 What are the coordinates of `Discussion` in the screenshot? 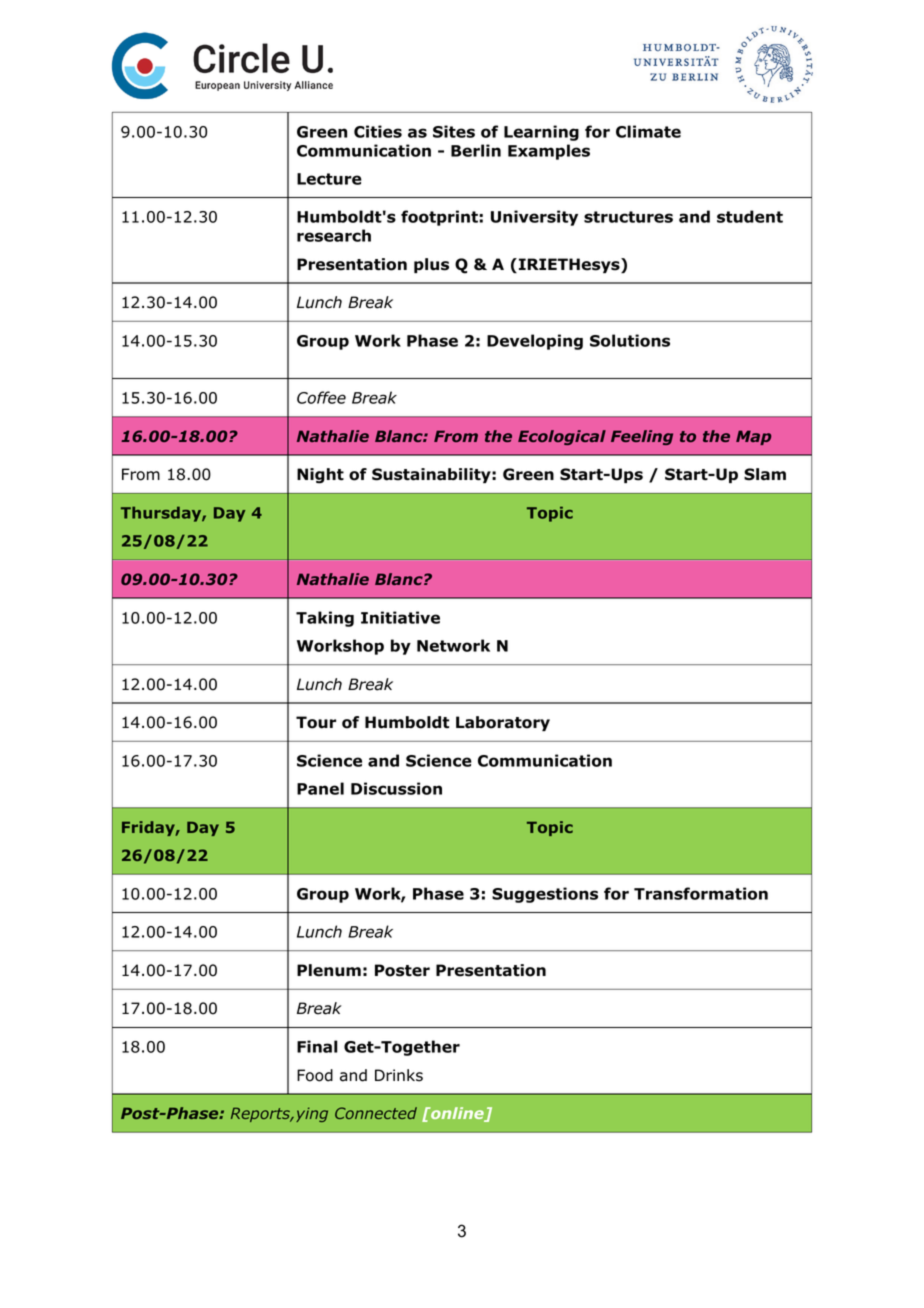 It's located at (396, 788).
